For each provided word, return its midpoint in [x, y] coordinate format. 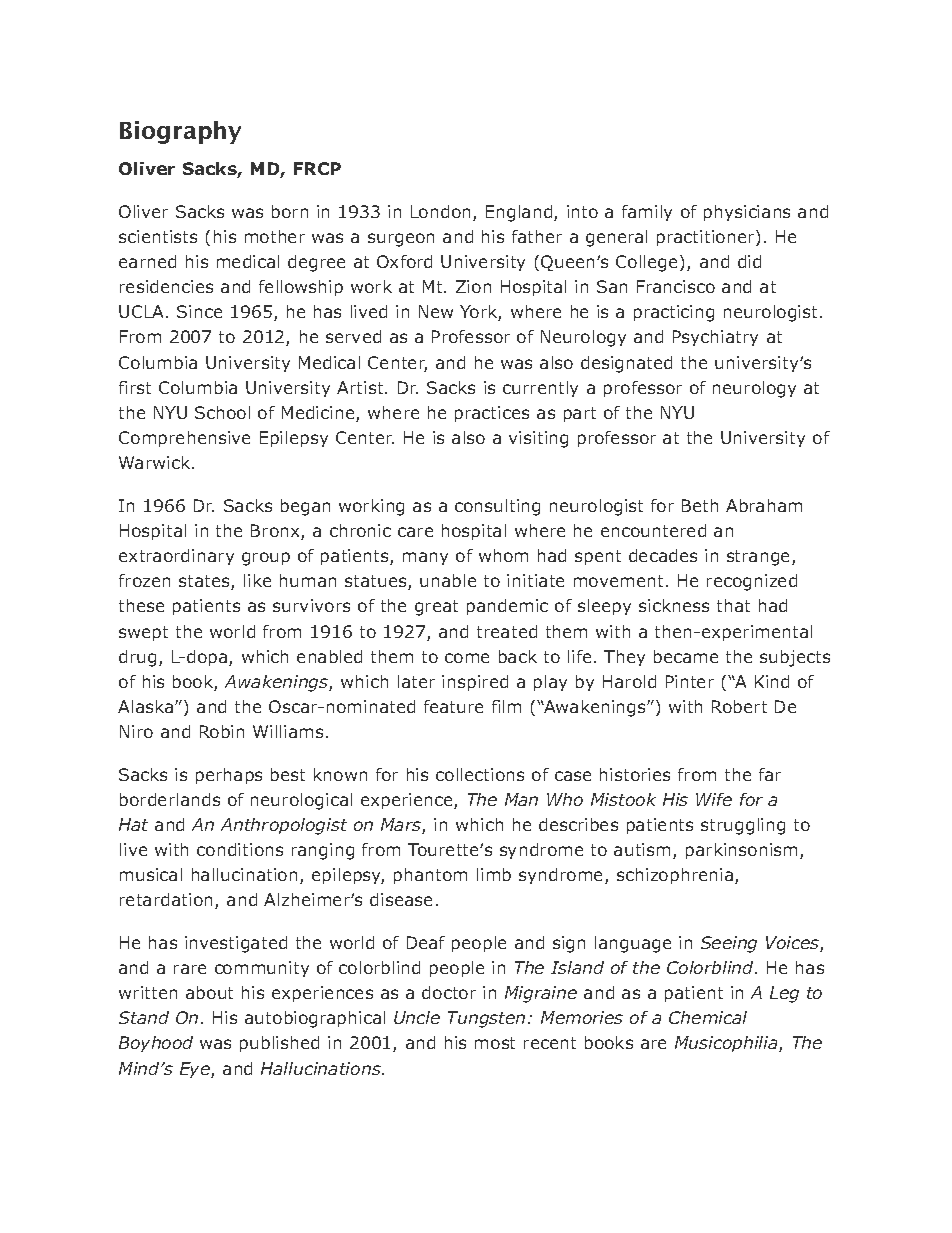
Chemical [708, 1017]
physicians [747, 213]
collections [480, 774]
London [440, 211]
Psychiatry [715, 338]
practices [492, 414]
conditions [240, 849]
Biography [180, 132]
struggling [743, 826]
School [222, 412]
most [495, 1043]
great [436, 608]
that [733, 605]
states [205, 582]
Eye [196, 1070]
